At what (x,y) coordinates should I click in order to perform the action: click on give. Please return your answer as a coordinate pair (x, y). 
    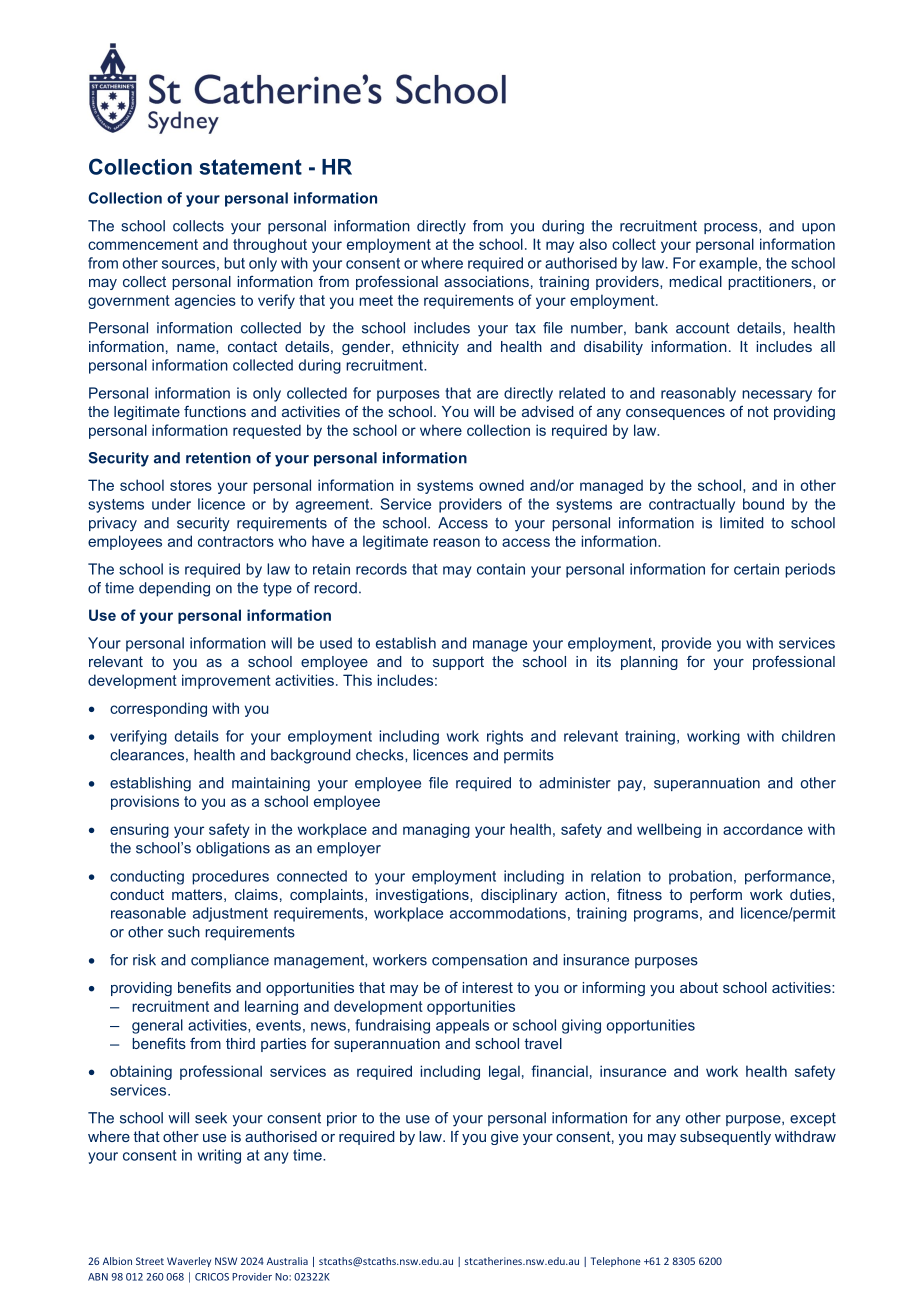
    Looking at the image, I should click on (504, 1138).
